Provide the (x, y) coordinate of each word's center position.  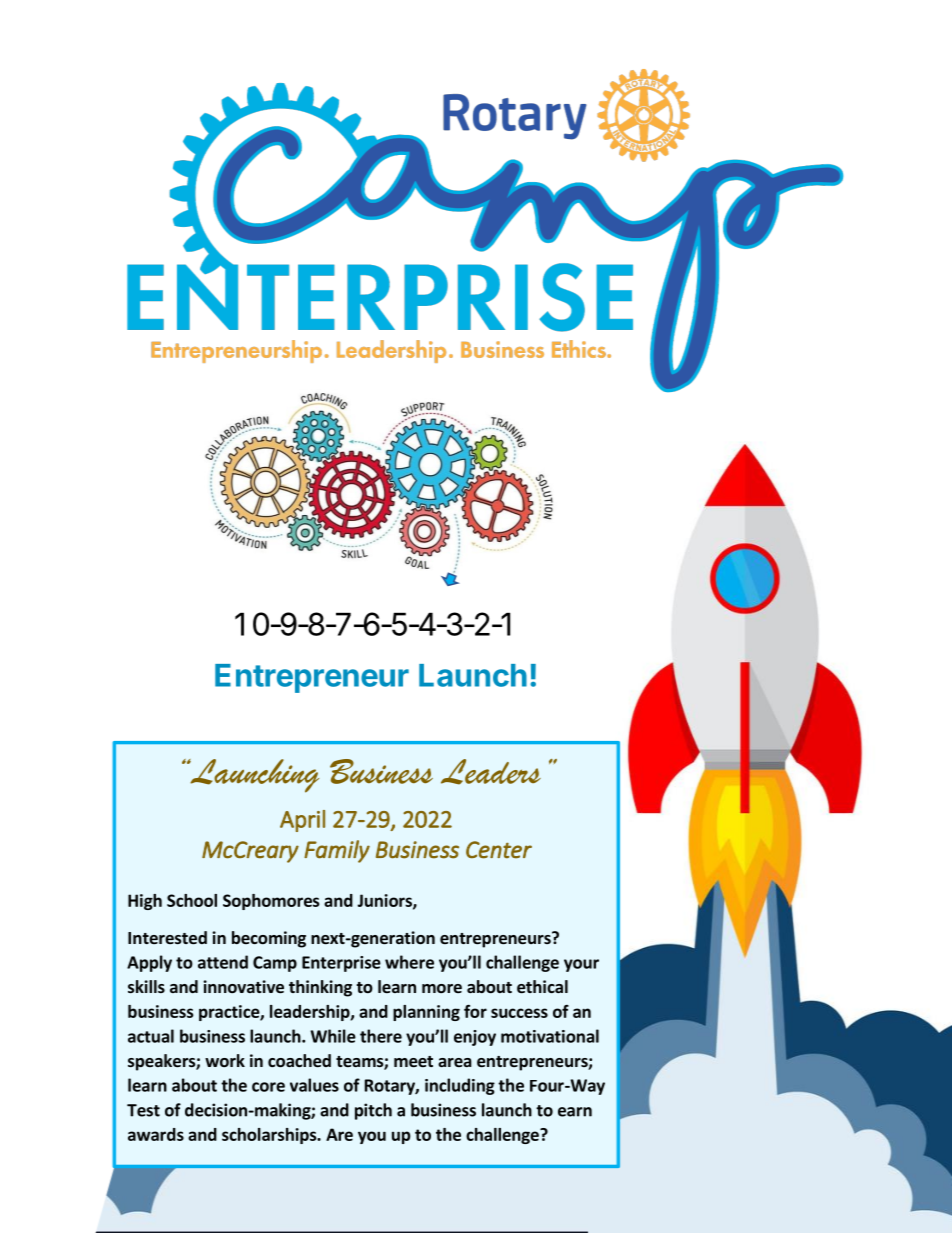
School (192, 900)
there (381, 1036)
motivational (550, 1036)
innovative (243, 987)
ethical (542, 987)
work (225, 1060)
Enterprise (341, 964)
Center (499, 850)
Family (337, 851)
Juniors (385, 901)
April (302, 821)
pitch (373, 1111)
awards (156, 1134)
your (581, 965)
